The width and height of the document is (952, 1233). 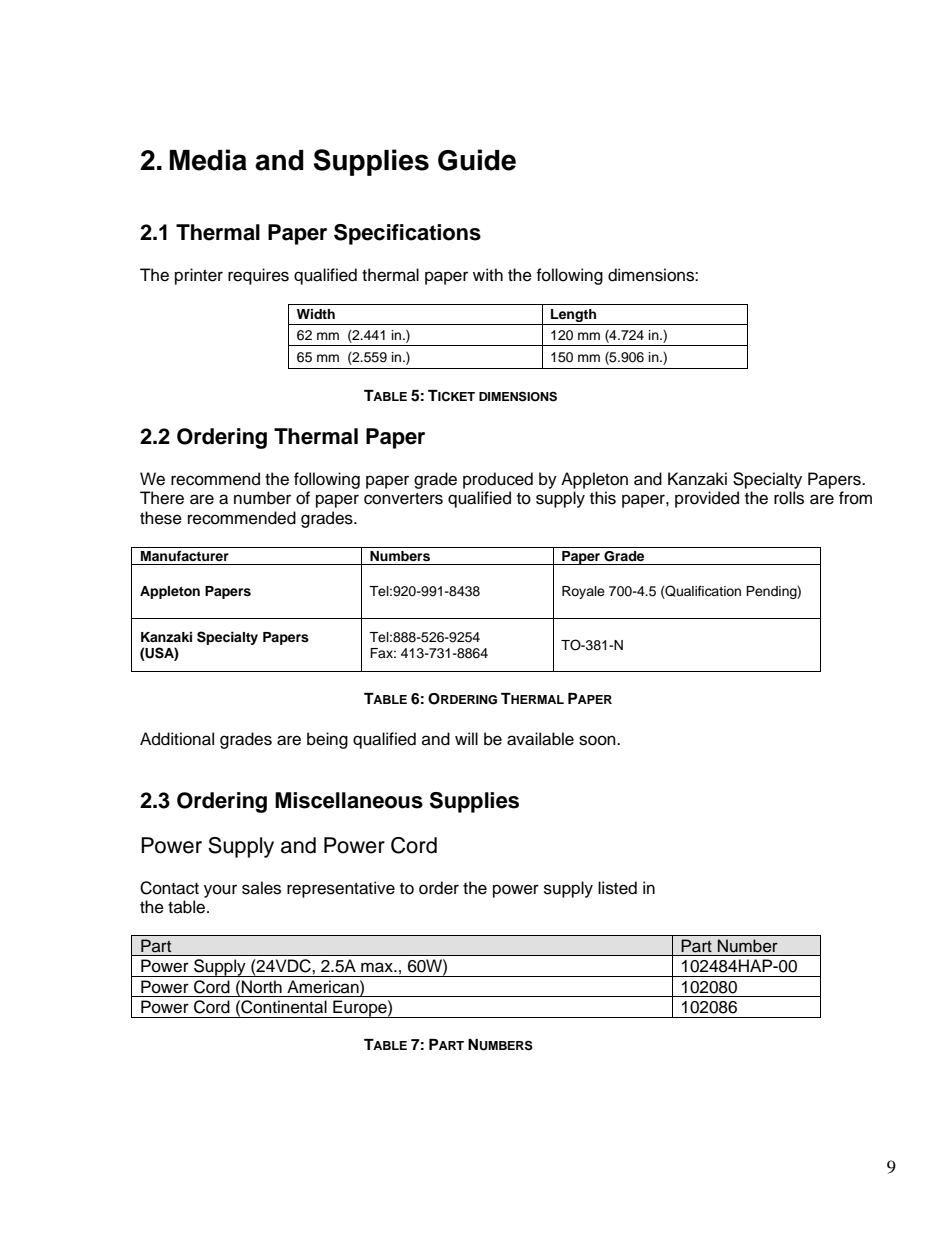 What do you see at coordinates (574, 317) in the document?
I see `Length` at bounding box center [574, 317].
